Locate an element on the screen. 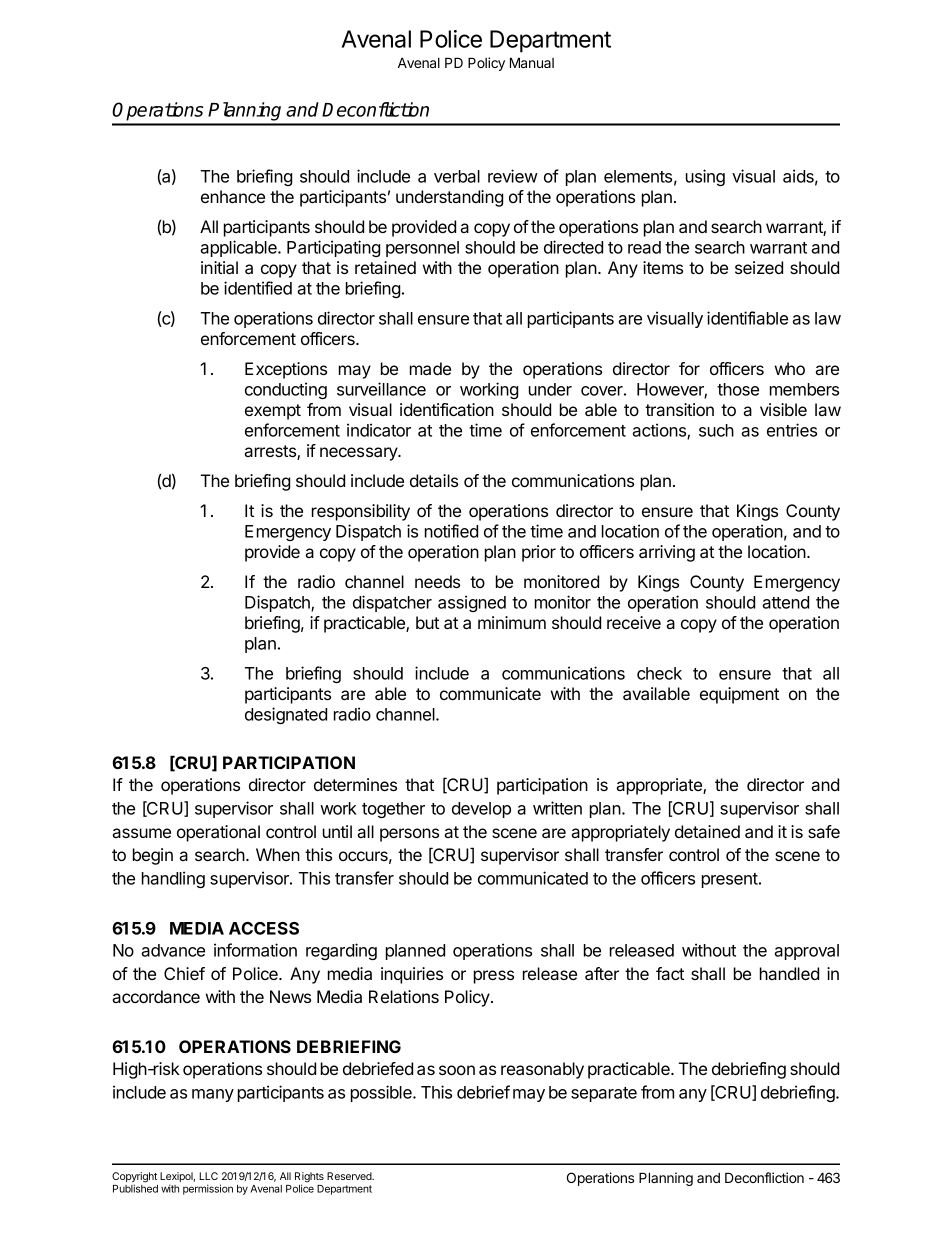 This screenshot has height=1233, width=952. enhance is located at coordinates (233, 196).
